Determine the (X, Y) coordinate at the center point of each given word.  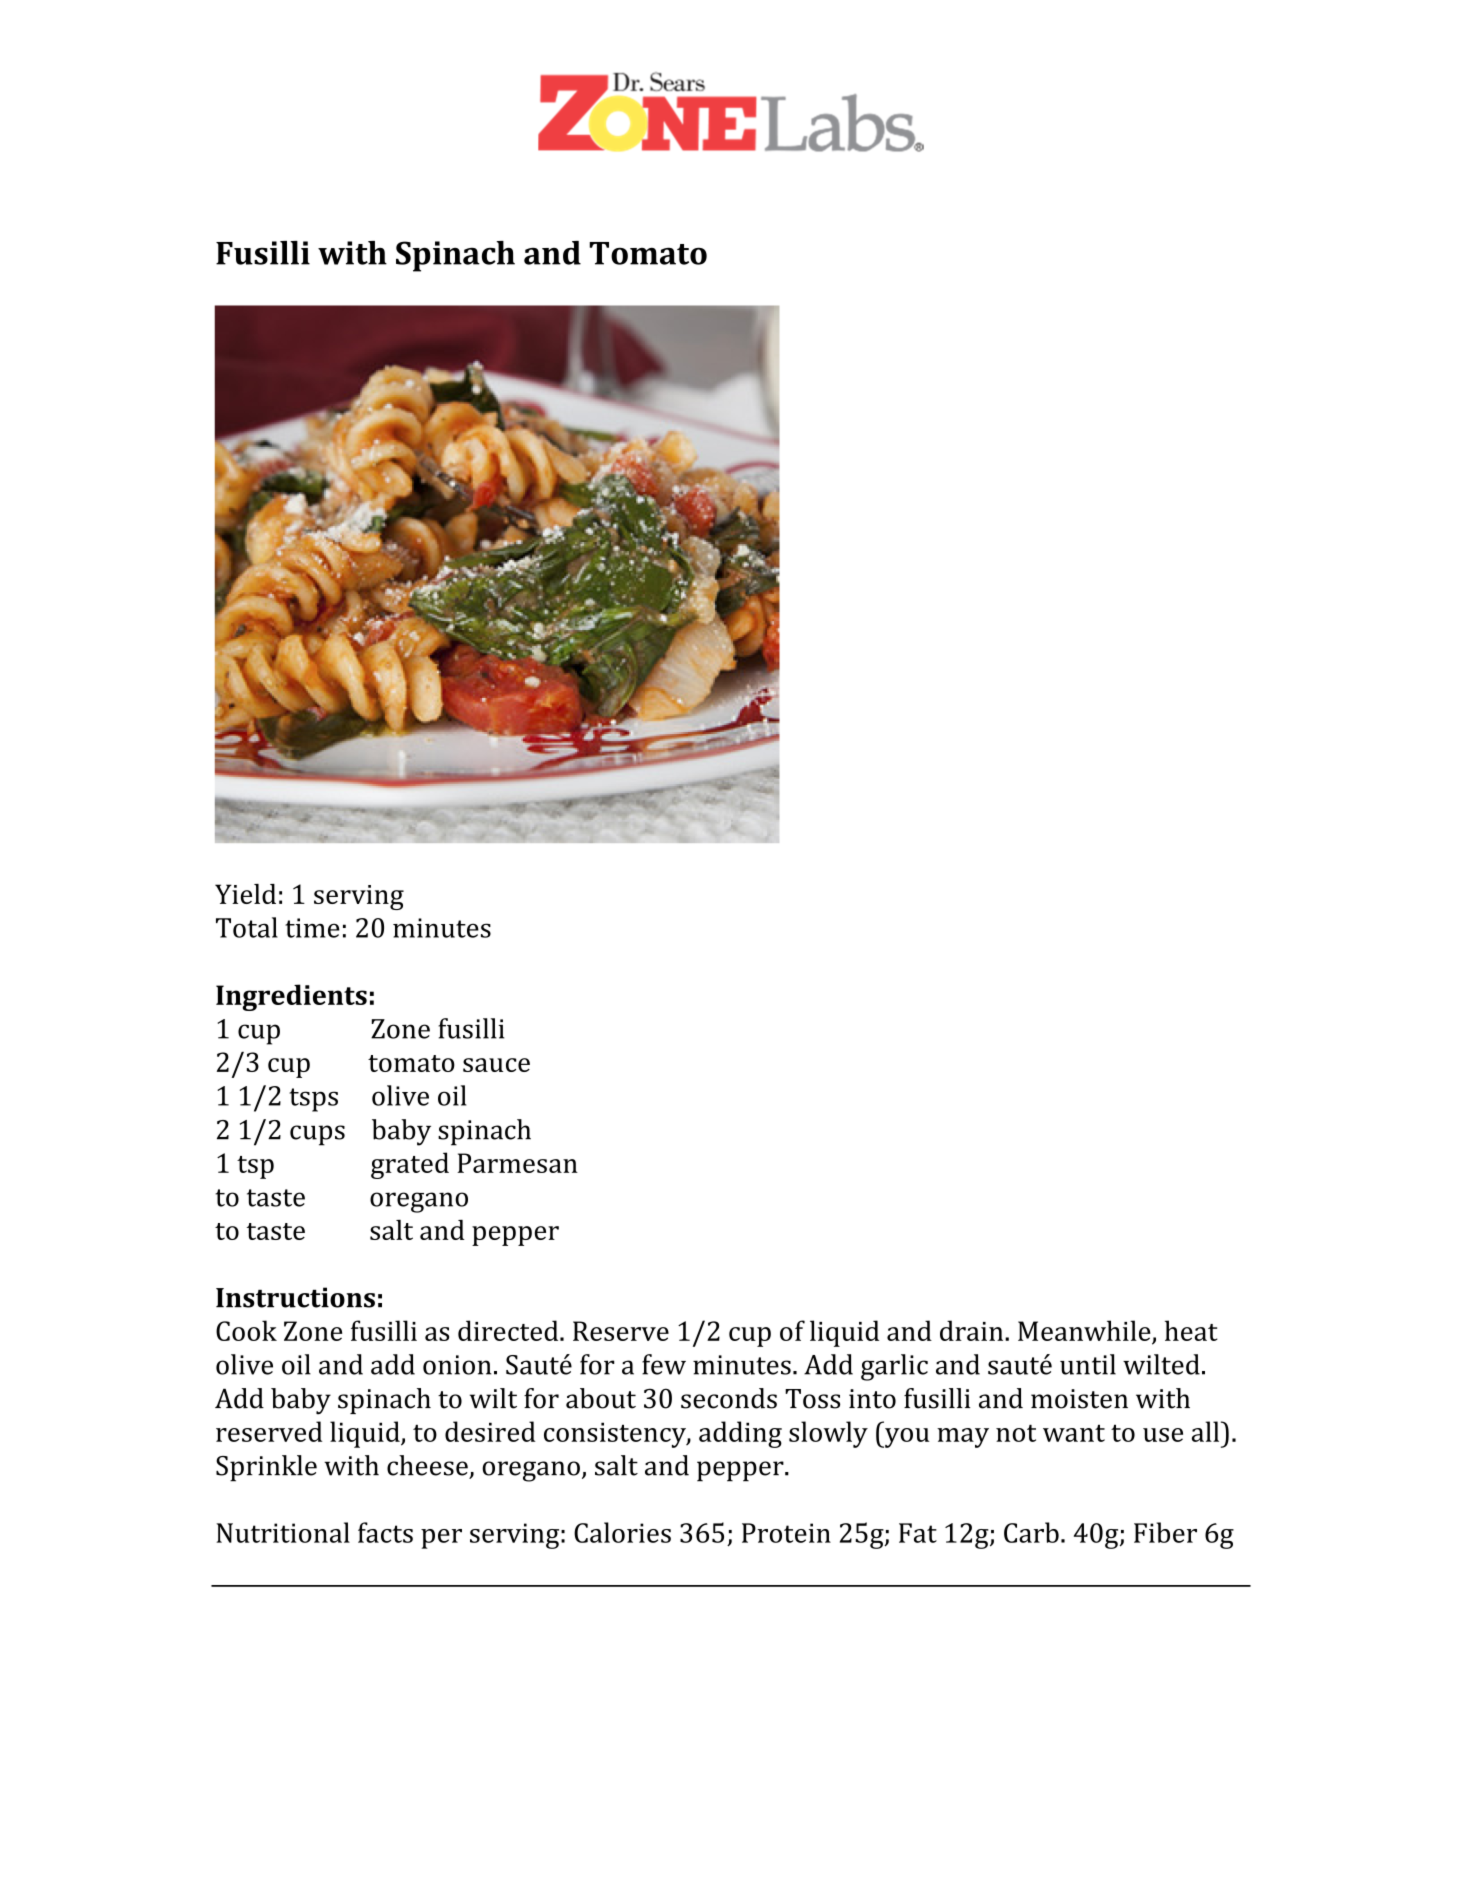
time (312, 928)
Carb (1031, 1532)
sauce (496, 1065)
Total (247, 927)
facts (385, 1532)
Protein (786, 1533)
